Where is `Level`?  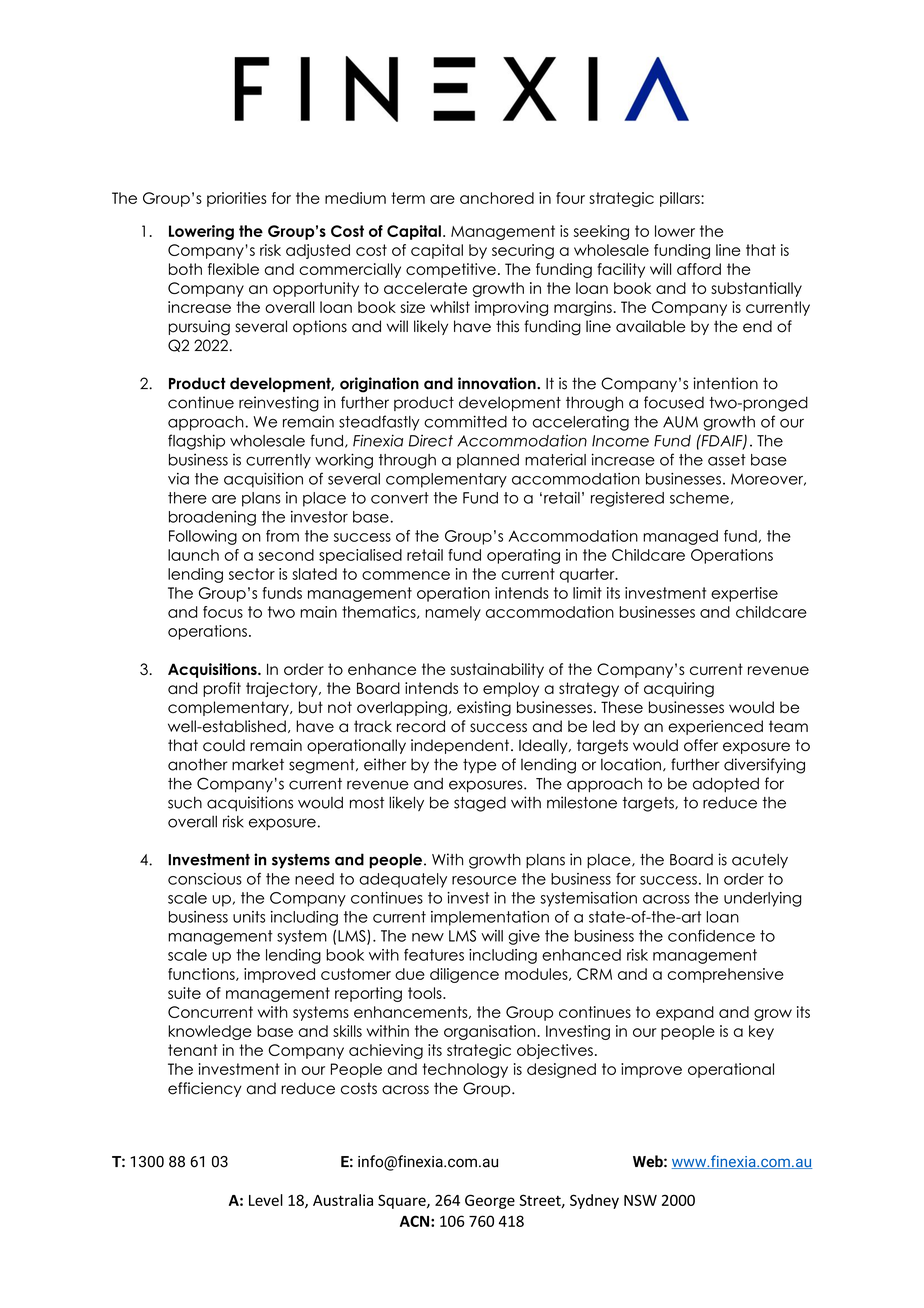 Level is located at coordinates (266, 1200).
